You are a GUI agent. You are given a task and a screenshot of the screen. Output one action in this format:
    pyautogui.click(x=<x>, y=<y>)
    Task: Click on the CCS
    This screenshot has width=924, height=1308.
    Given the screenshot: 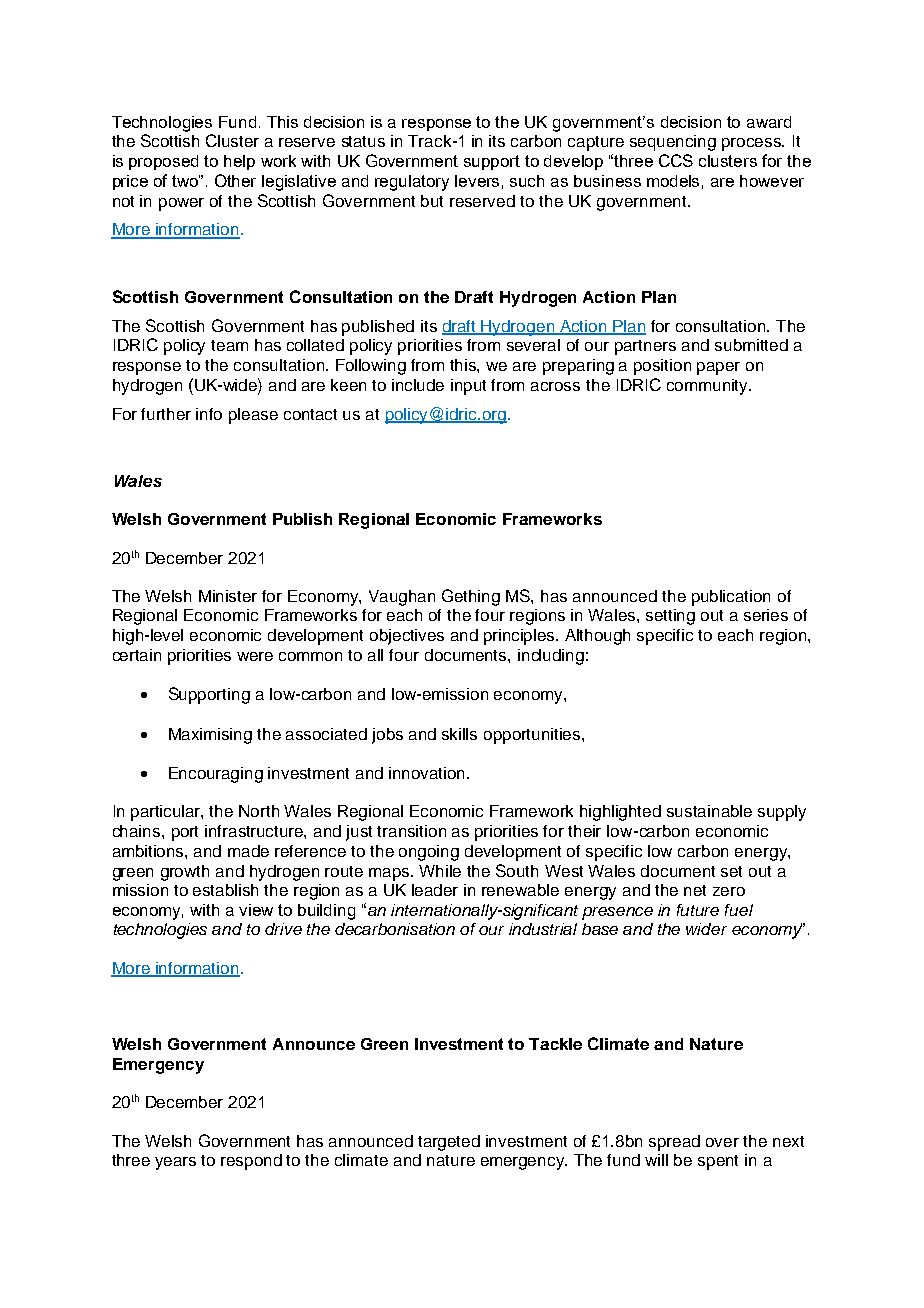 What is the action you would take?
    pyautogui.click(x=676, y=160)
